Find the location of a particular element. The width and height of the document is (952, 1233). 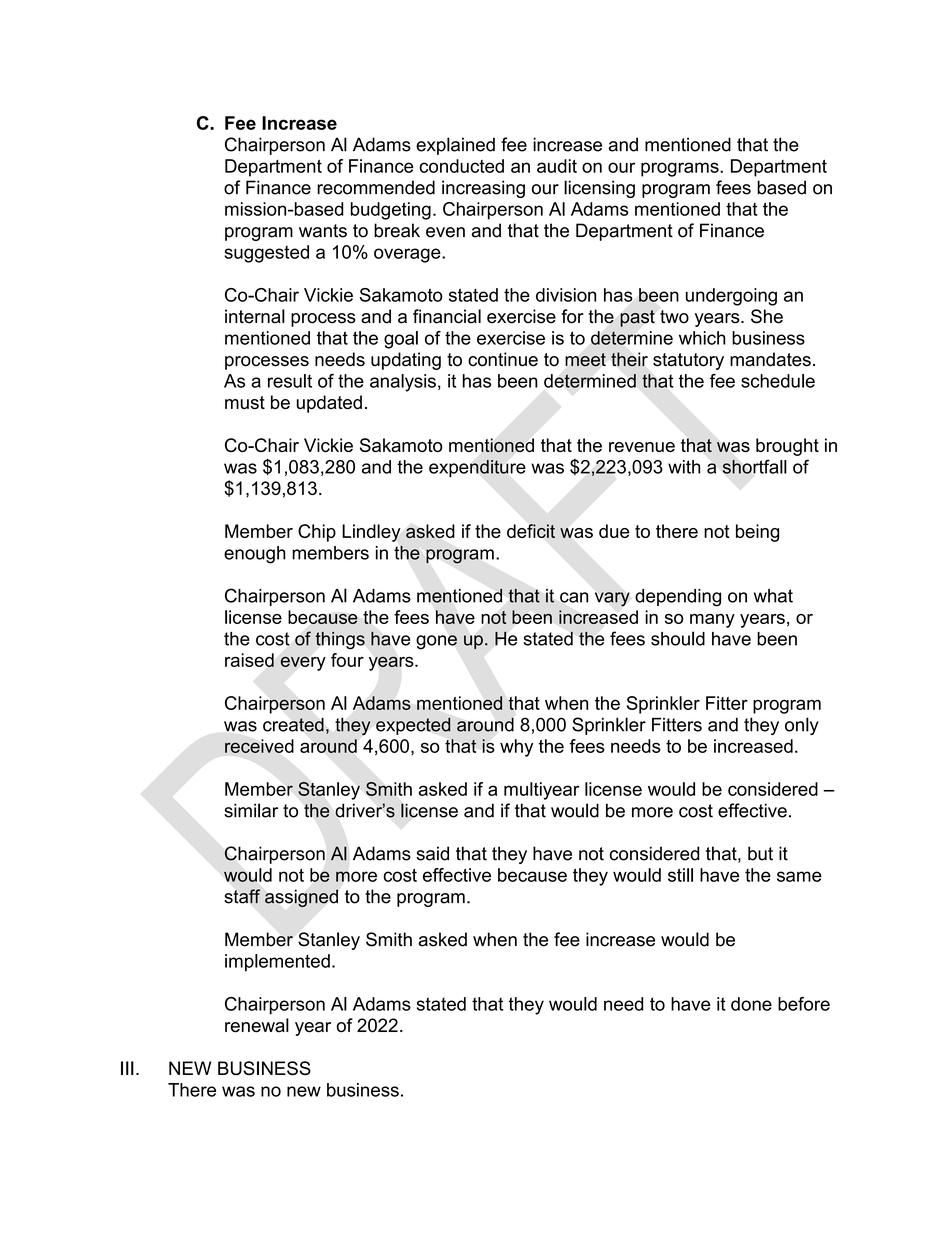

conducted is located at coordinates (461, 166).
